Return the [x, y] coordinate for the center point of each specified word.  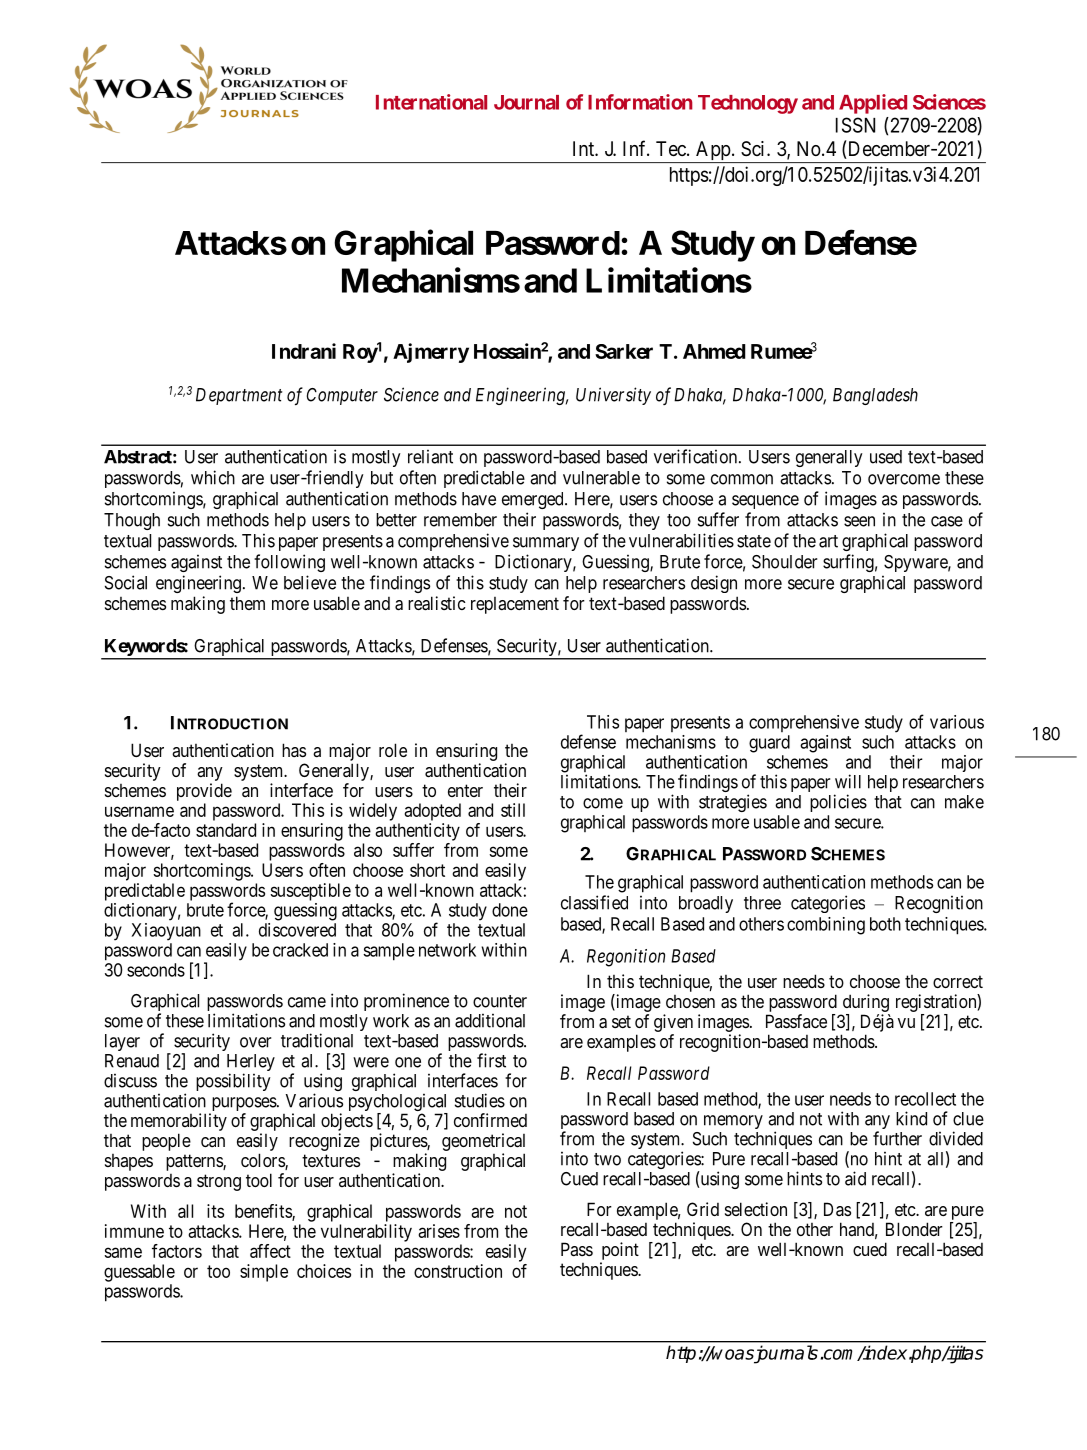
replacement [515, 605]
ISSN [855, 125]
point [620, 1251]
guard [769, 744]
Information [640, 102]
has [294, 750]
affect [270, 1251]
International [431, 102]
